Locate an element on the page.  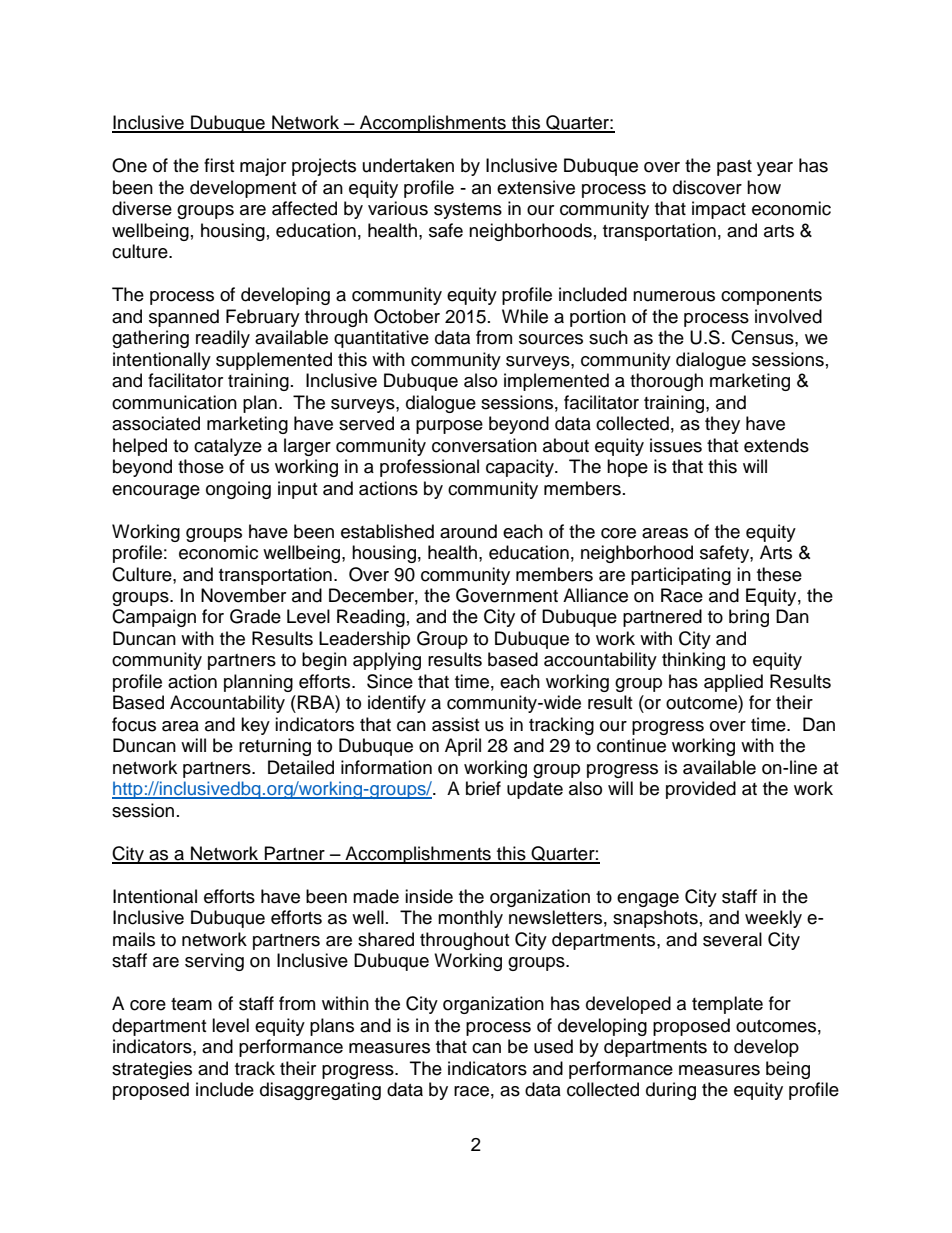
first is located at coordinates (219, 165).
